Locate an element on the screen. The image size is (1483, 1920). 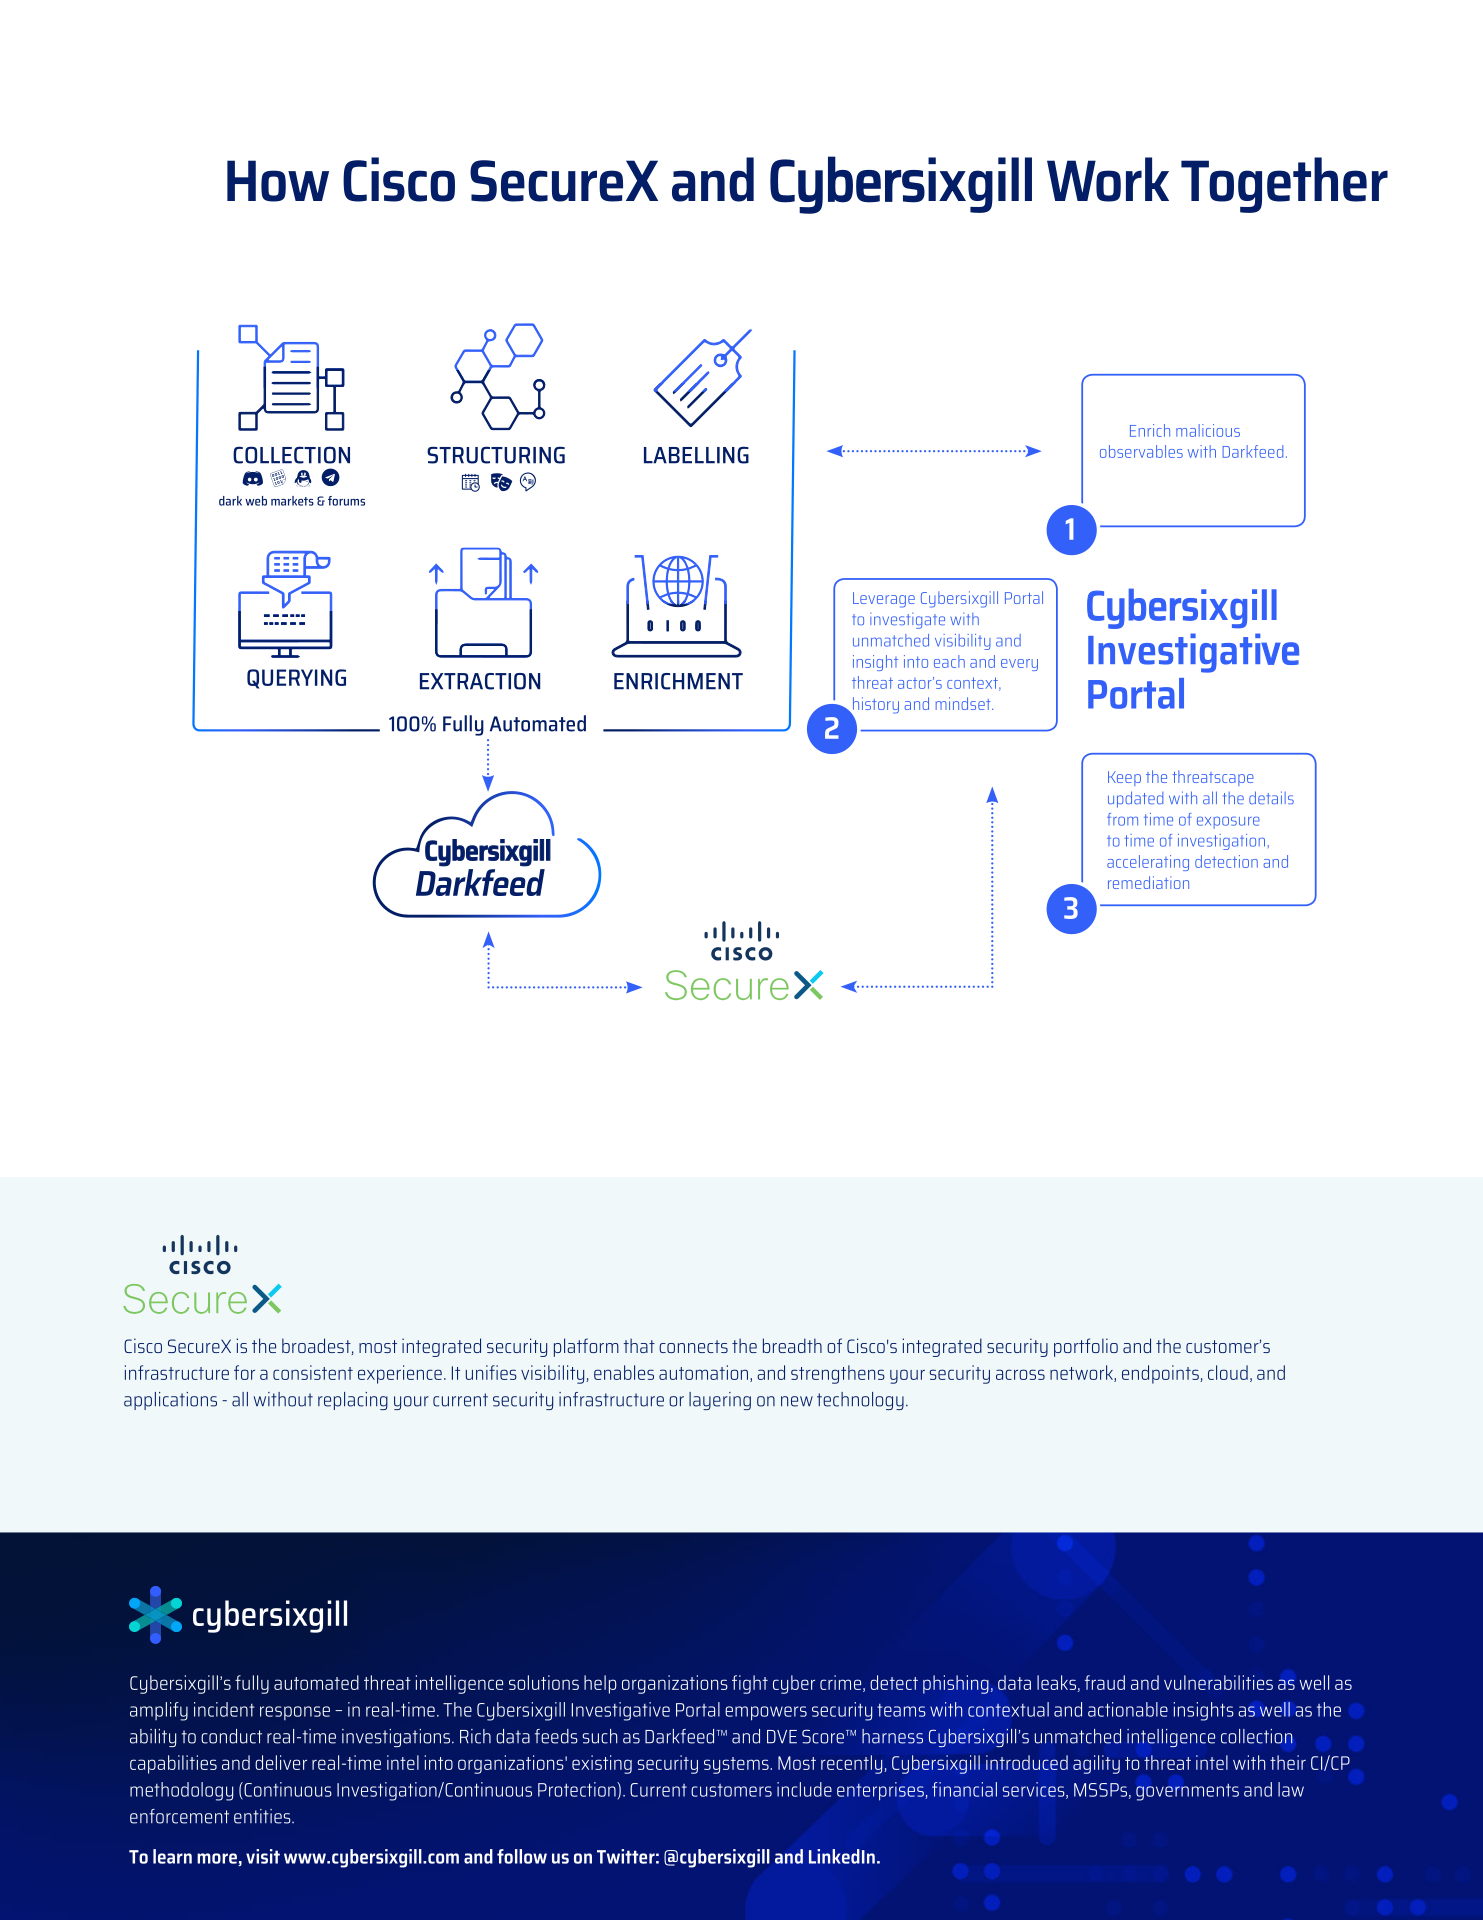
mindset is located at coordinates (964, 703).
